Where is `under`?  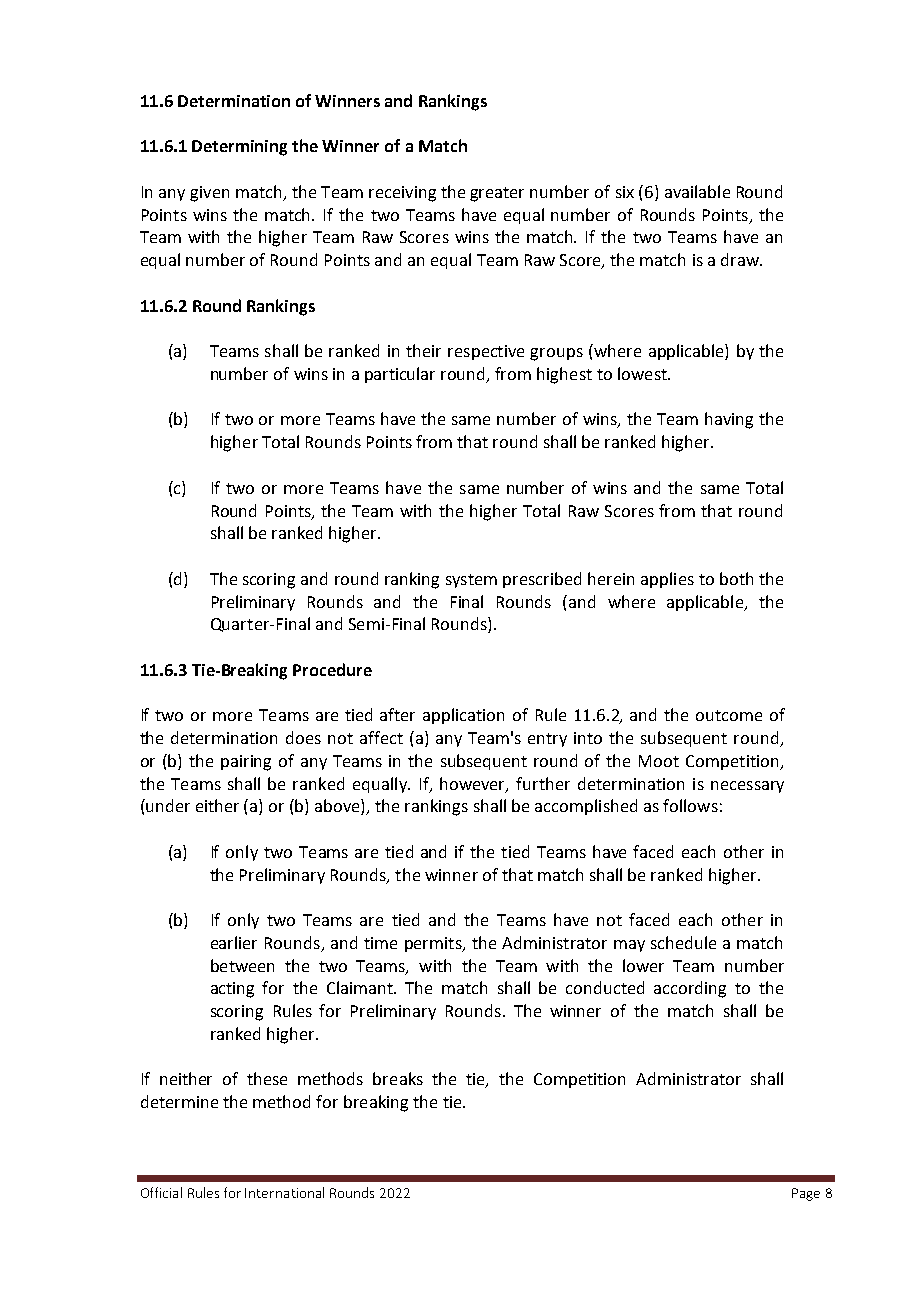
under is located at coordinates (167, 805).
